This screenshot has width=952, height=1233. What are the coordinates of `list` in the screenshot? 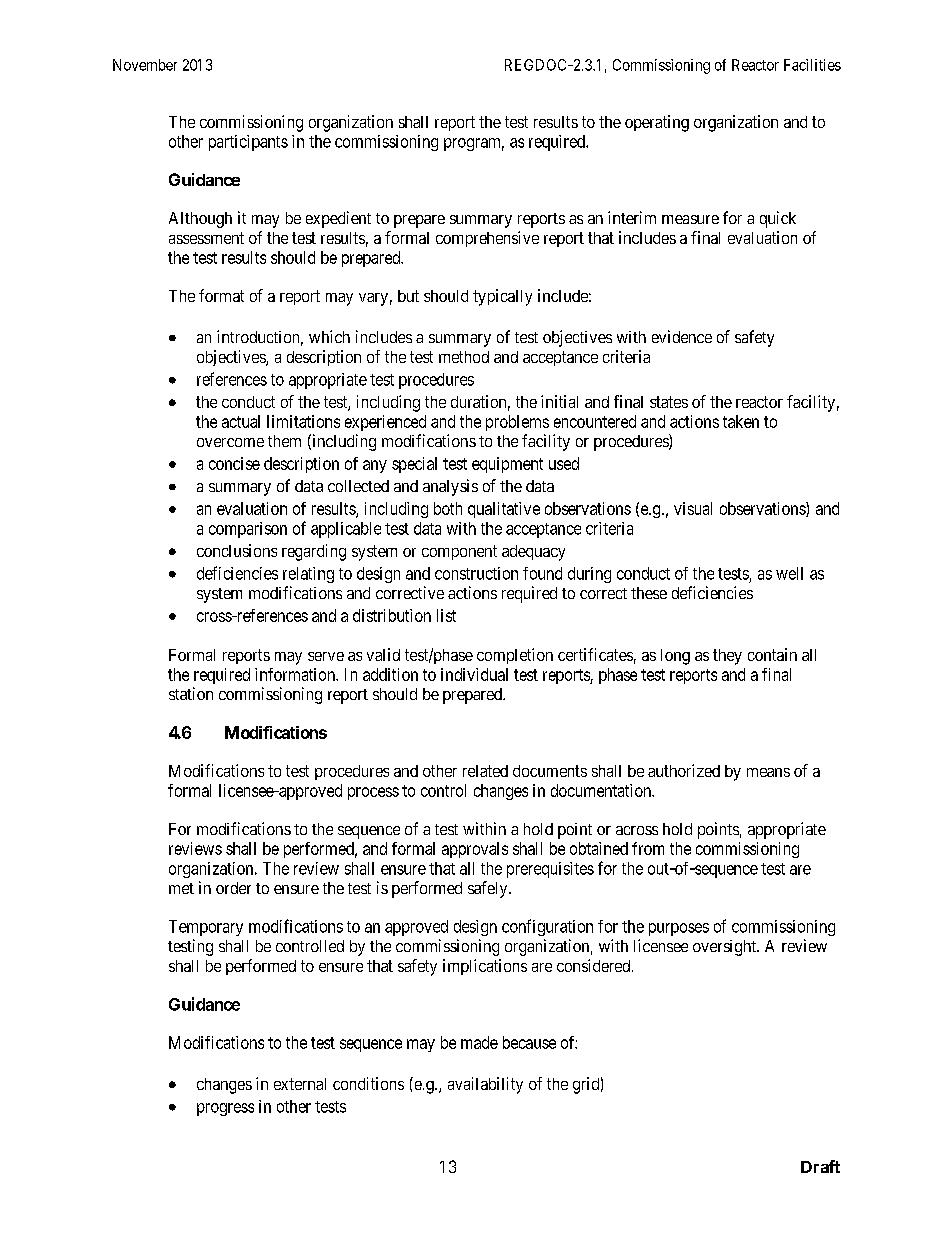 It's located at (446, 615).
